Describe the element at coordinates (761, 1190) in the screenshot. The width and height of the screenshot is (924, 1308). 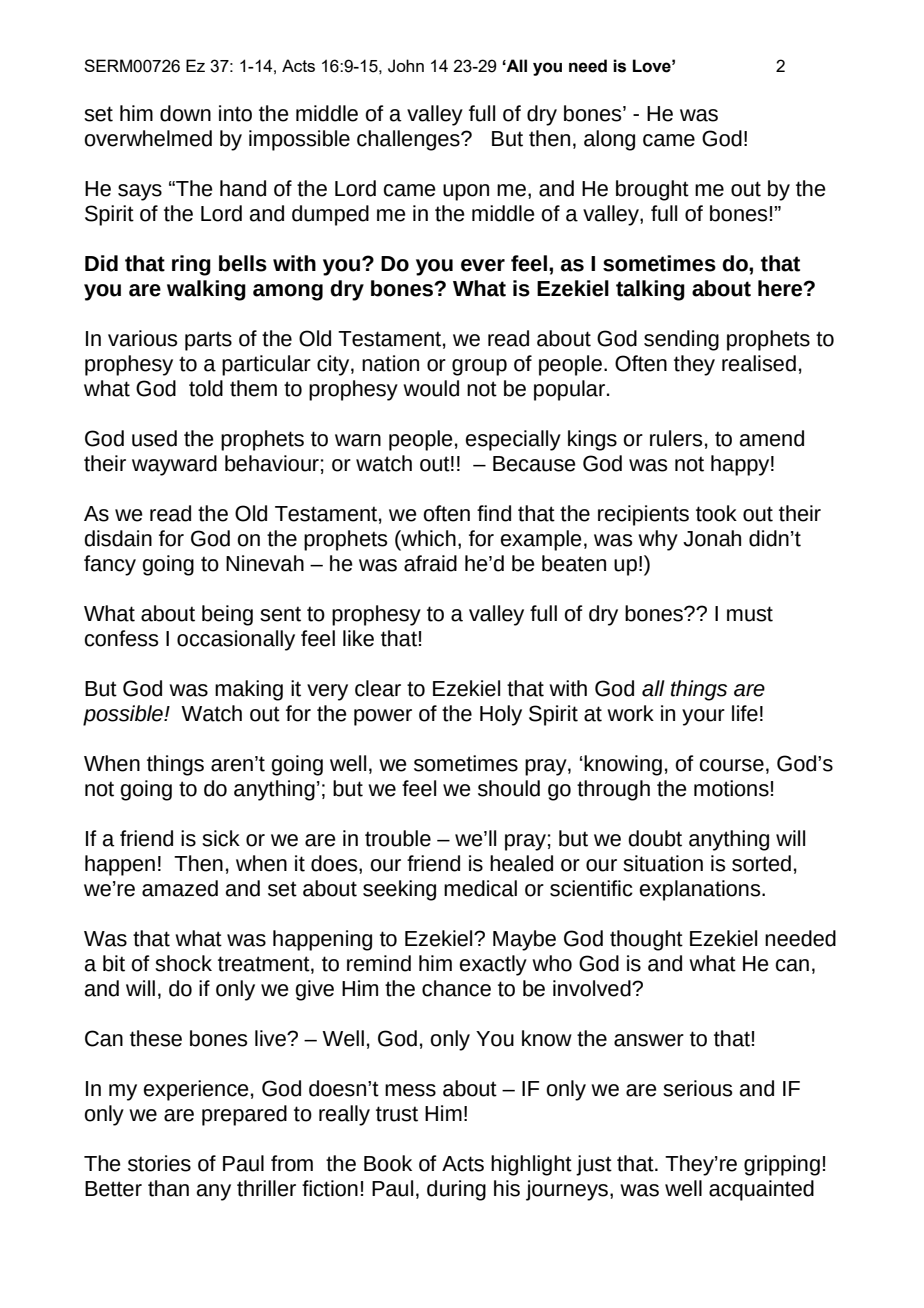
I see `acquainted` at that location.
